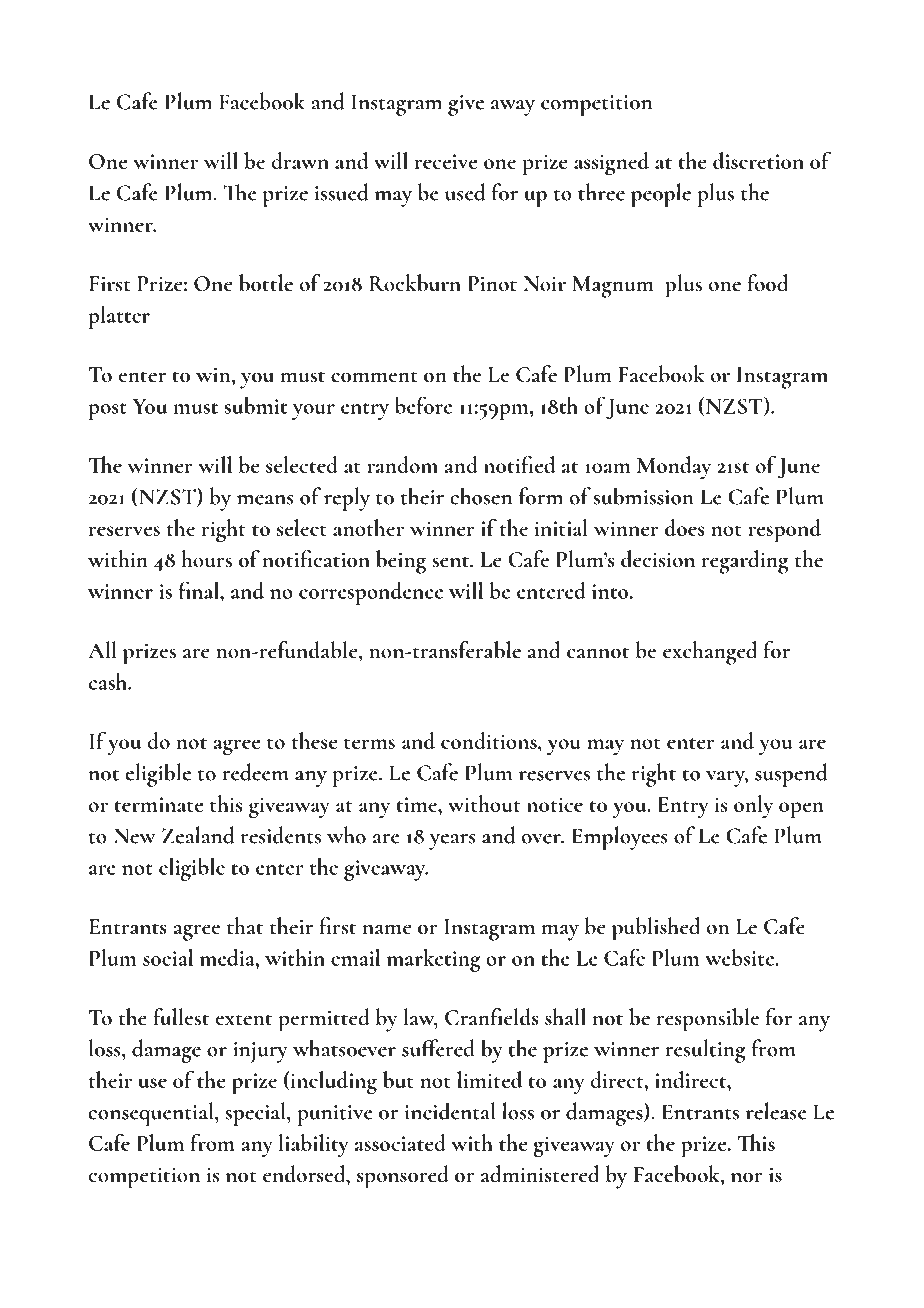 The height and width of the screenshot is (1308, 924). What do you see at coordinates (450, 1111) in the screenshot?
I see `incidental` at bounding box center [450, 1111].
